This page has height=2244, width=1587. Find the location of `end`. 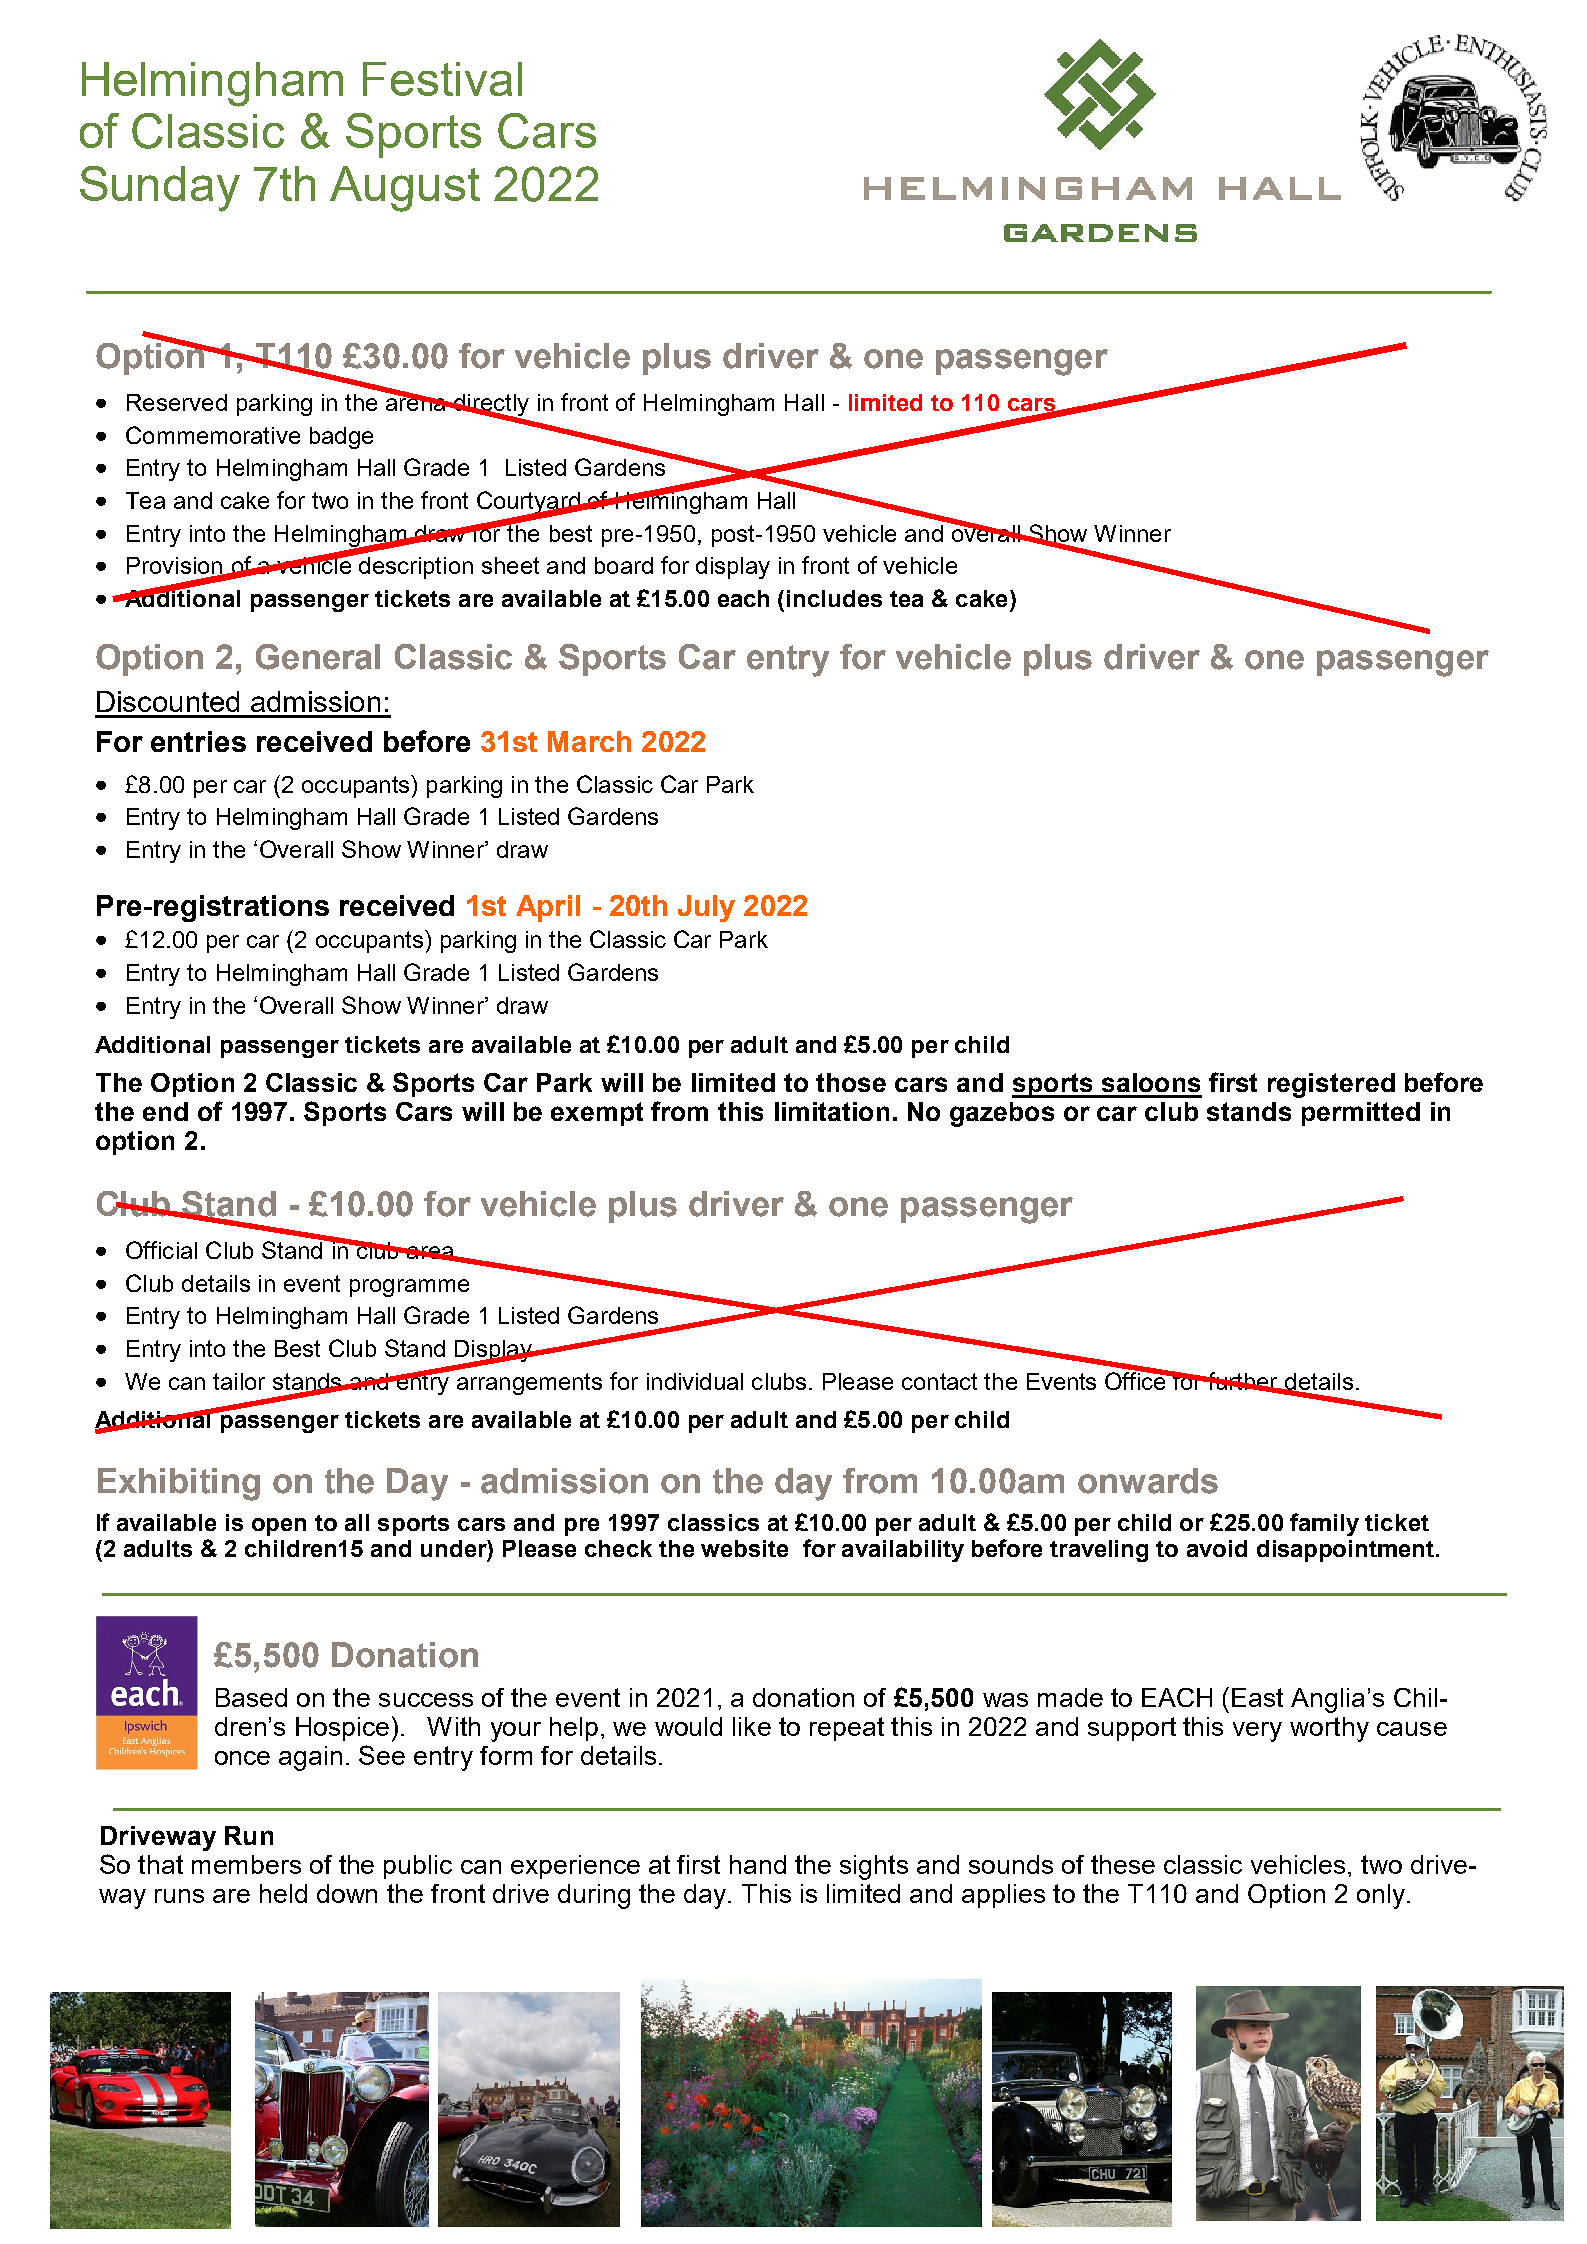

end is located at coordinates (165, 1111).
